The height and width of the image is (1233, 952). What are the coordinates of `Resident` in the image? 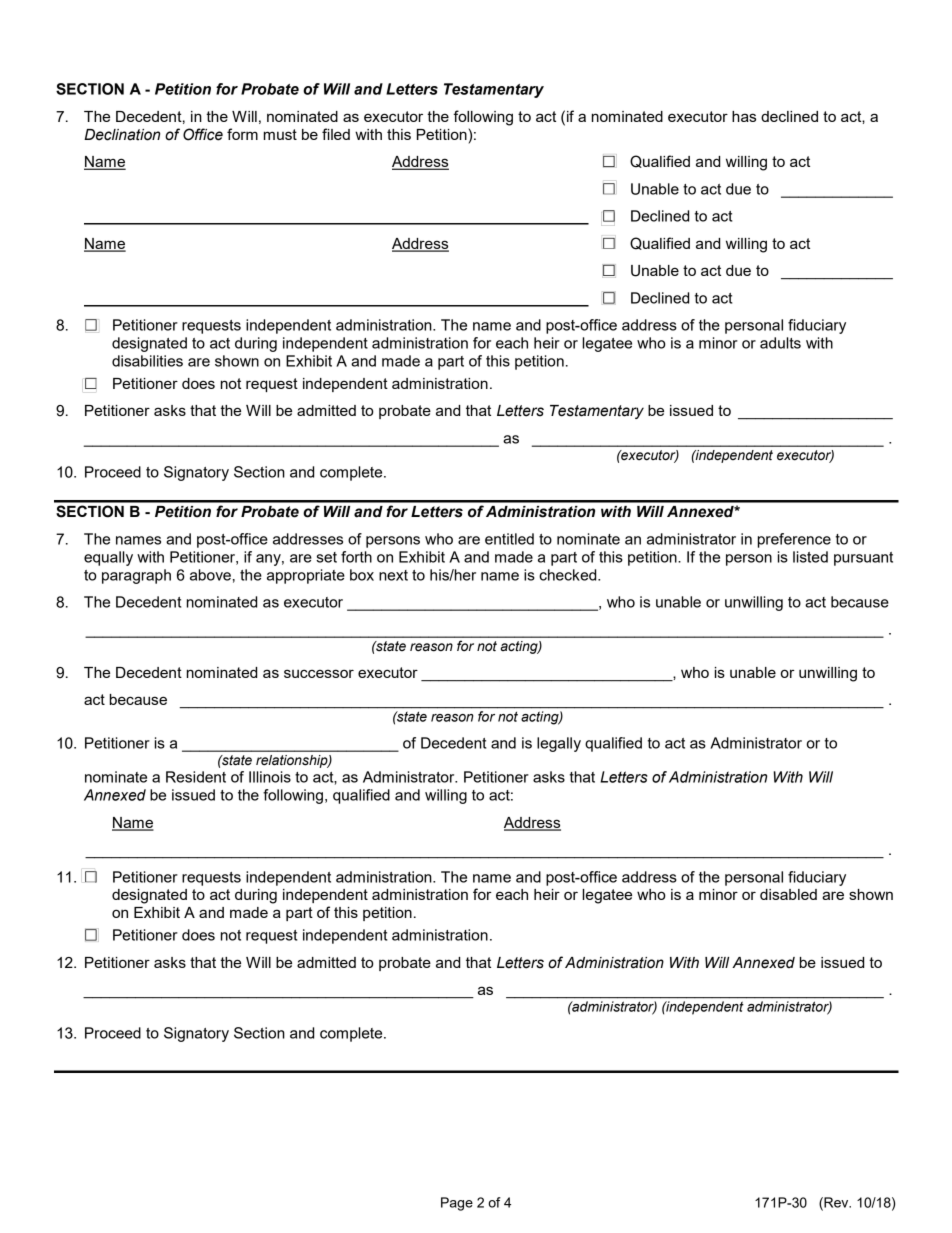 It's located at (196, 777).
